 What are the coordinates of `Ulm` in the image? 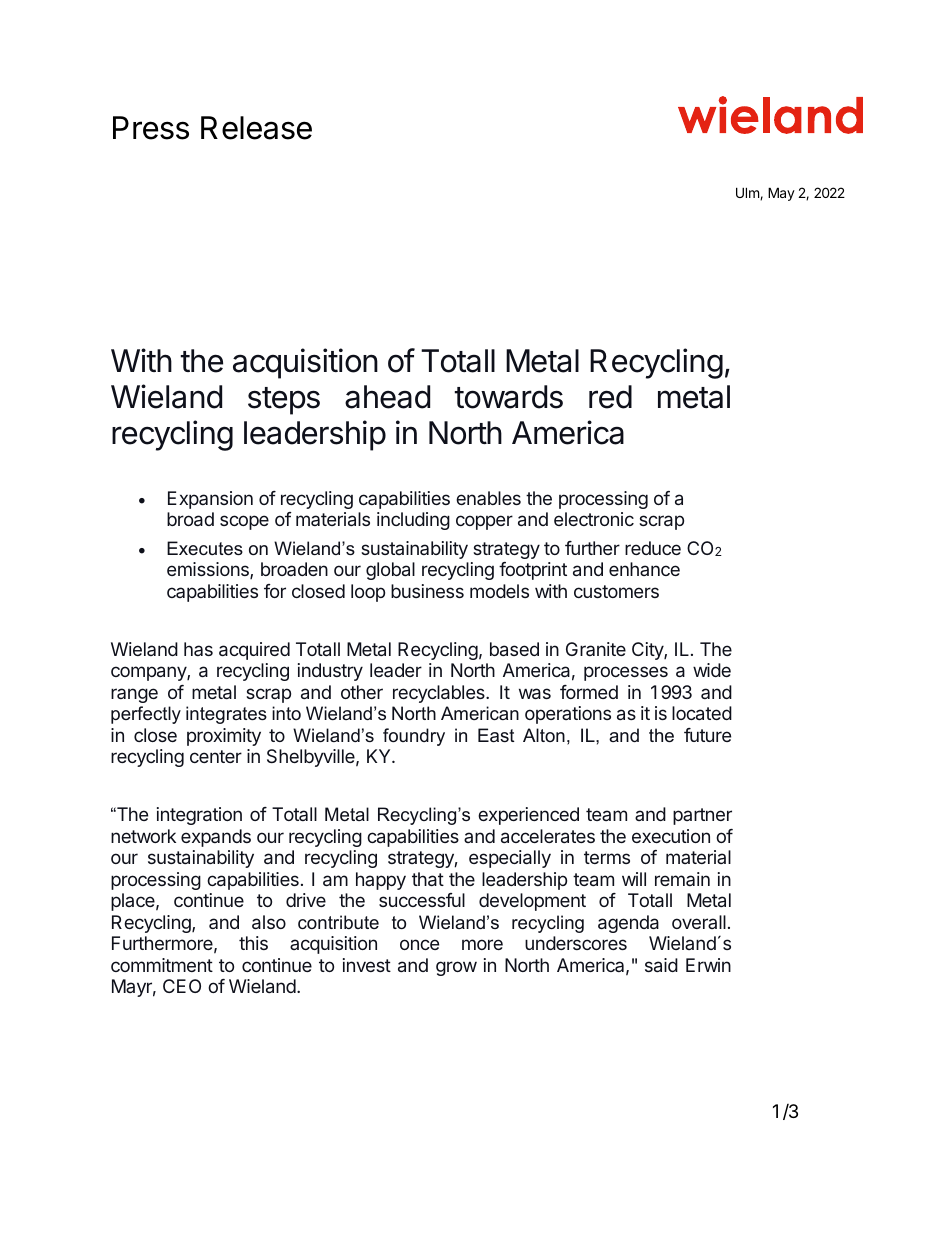 It's located at (748, 193).
